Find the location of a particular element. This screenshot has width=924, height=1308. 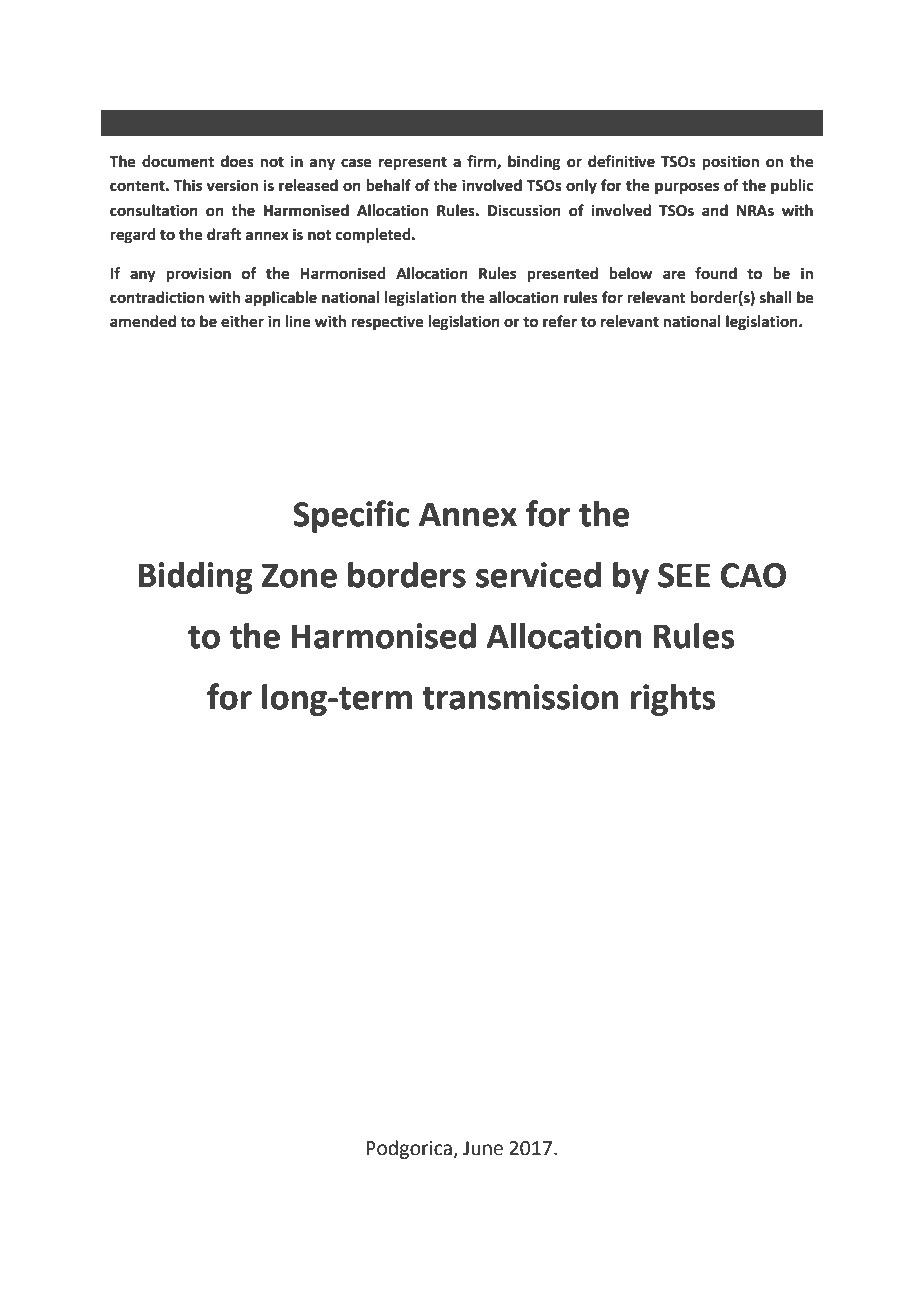

CAO is located at coordinates (753, 575).
